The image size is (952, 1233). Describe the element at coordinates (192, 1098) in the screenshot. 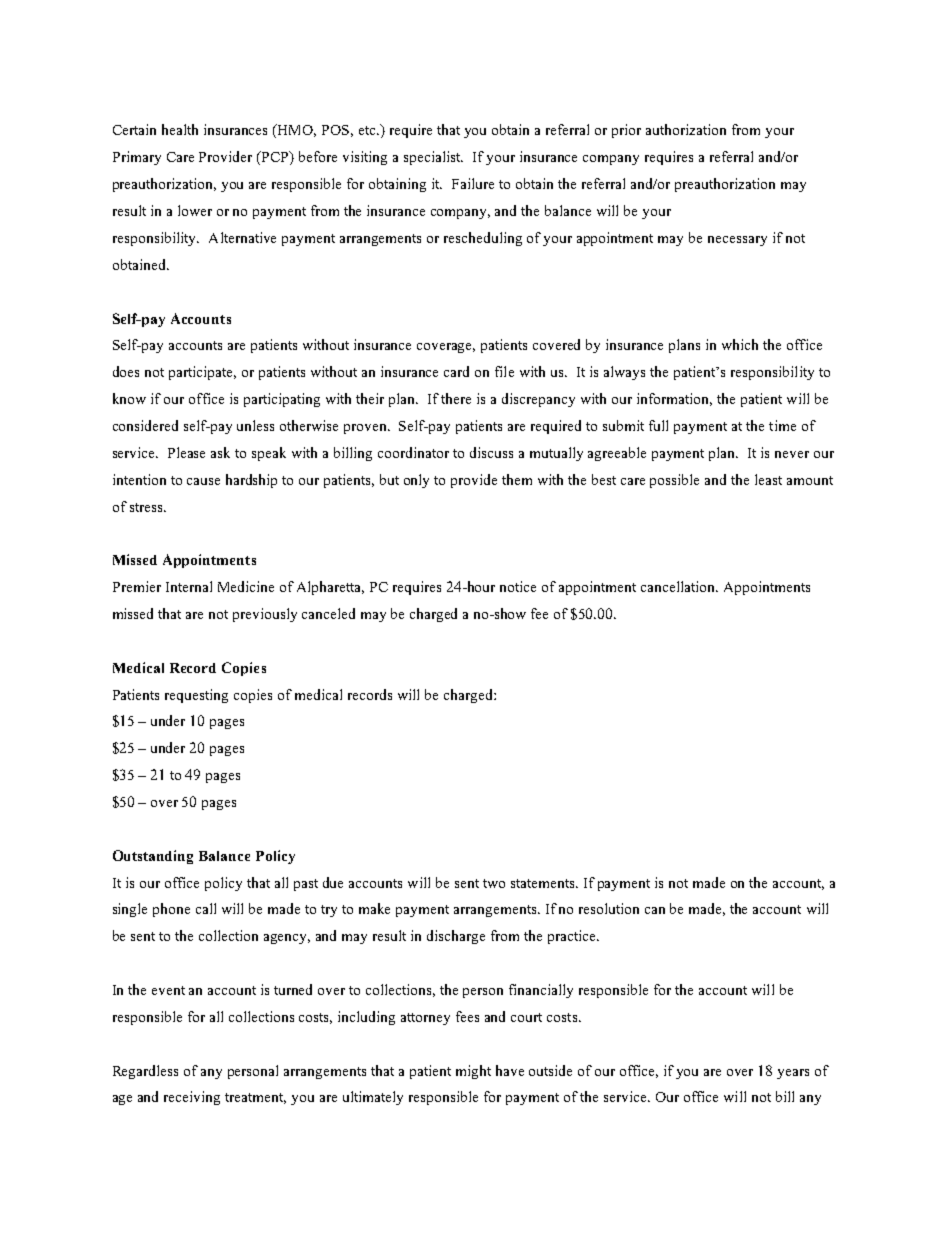

I see `receiving` at that location.
